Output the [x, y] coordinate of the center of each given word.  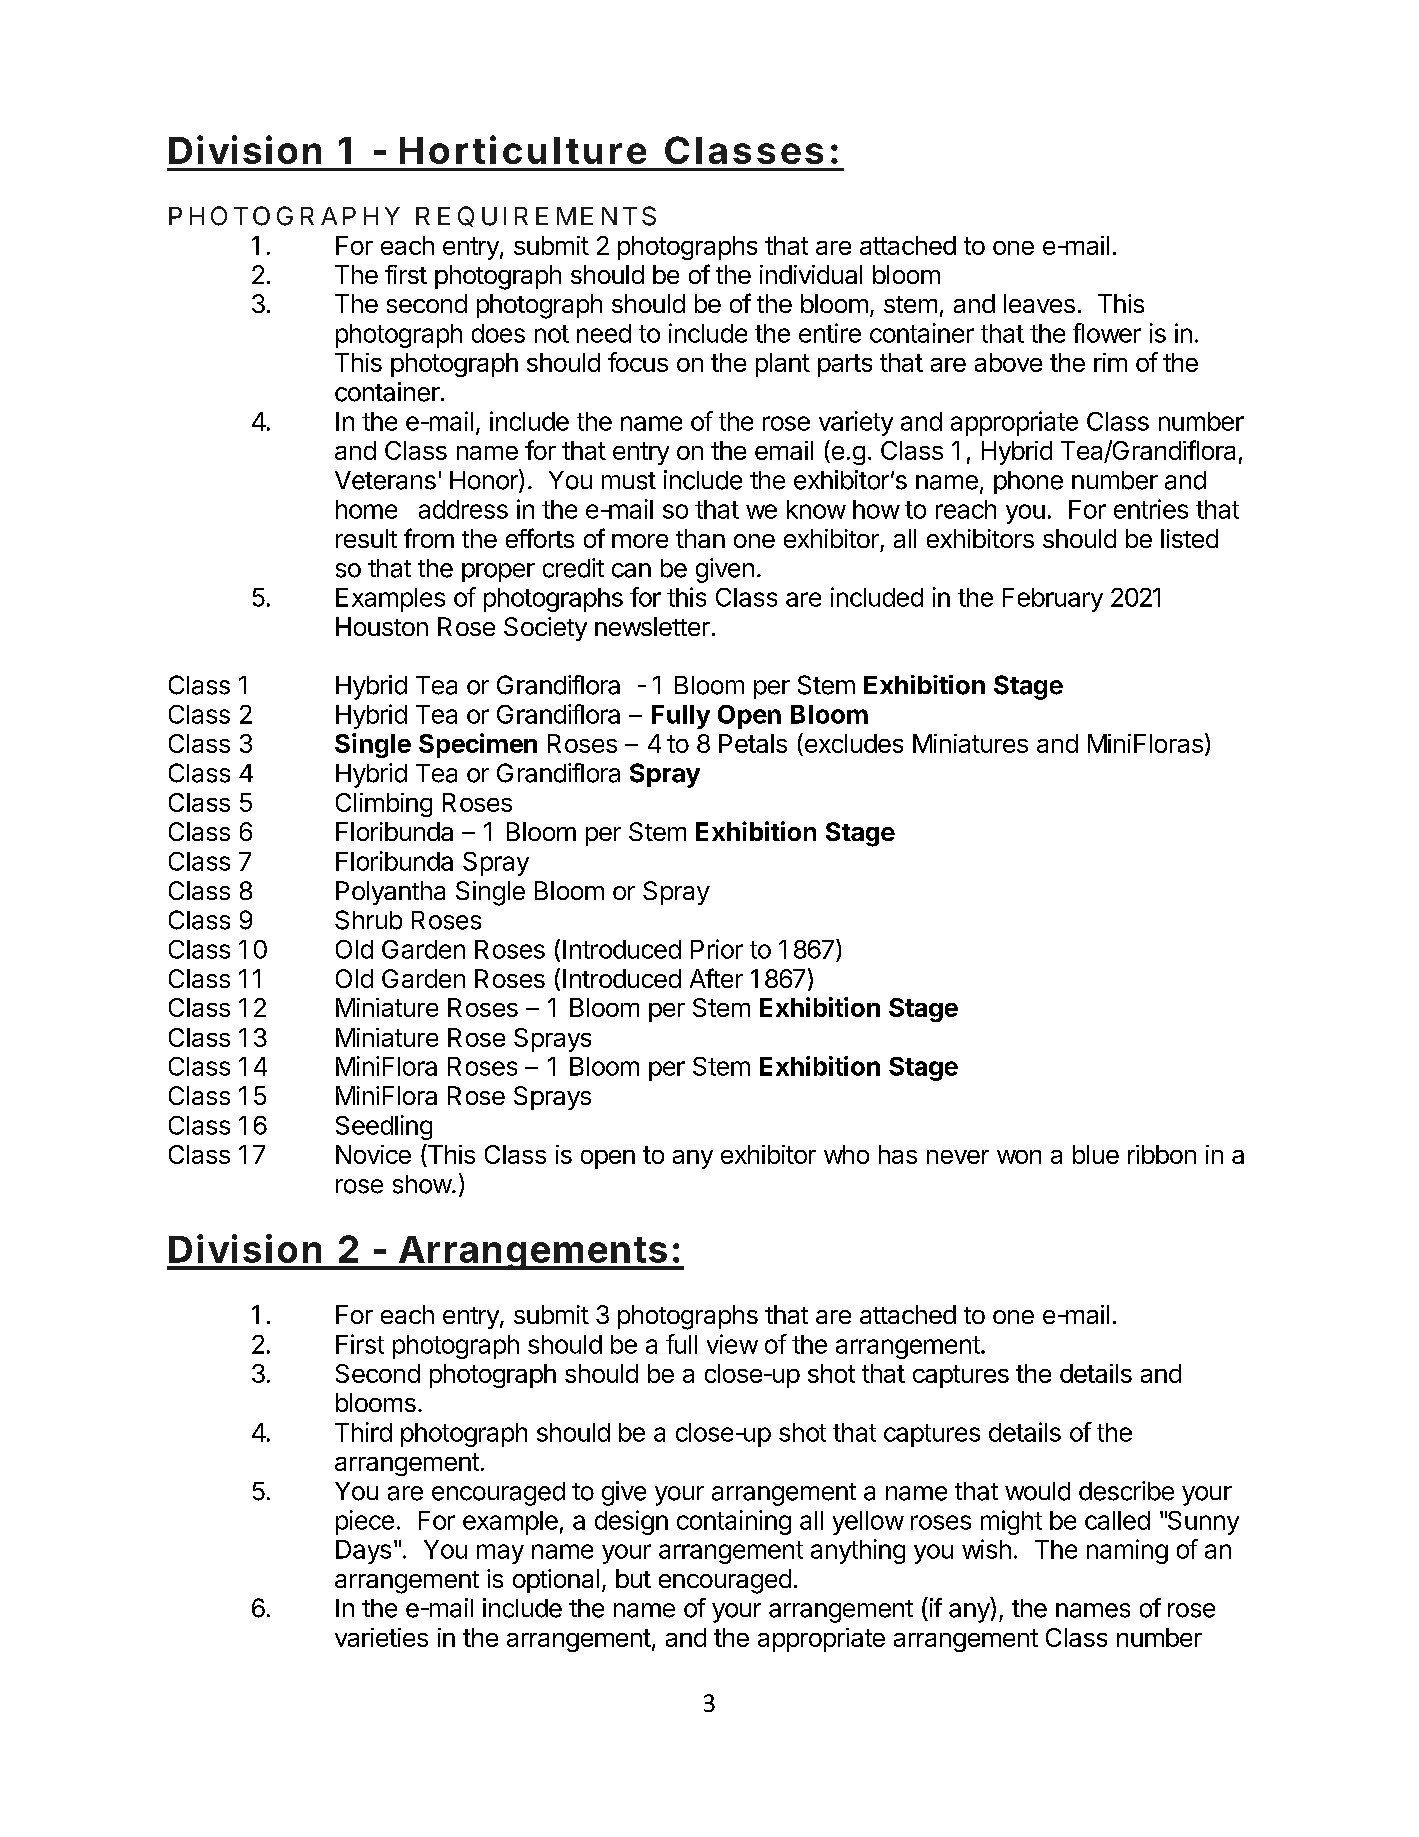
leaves [1039, 303]
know [816, 509]
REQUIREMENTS [536, 216]
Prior [717, 949]
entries [1151, 509]
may [500, 1554]
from [429, 538]
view [732, 1344]
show [423, 1184]
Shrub [368, 920]
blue [1096, 1154]
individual [811, 274]
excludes [852, 744]
